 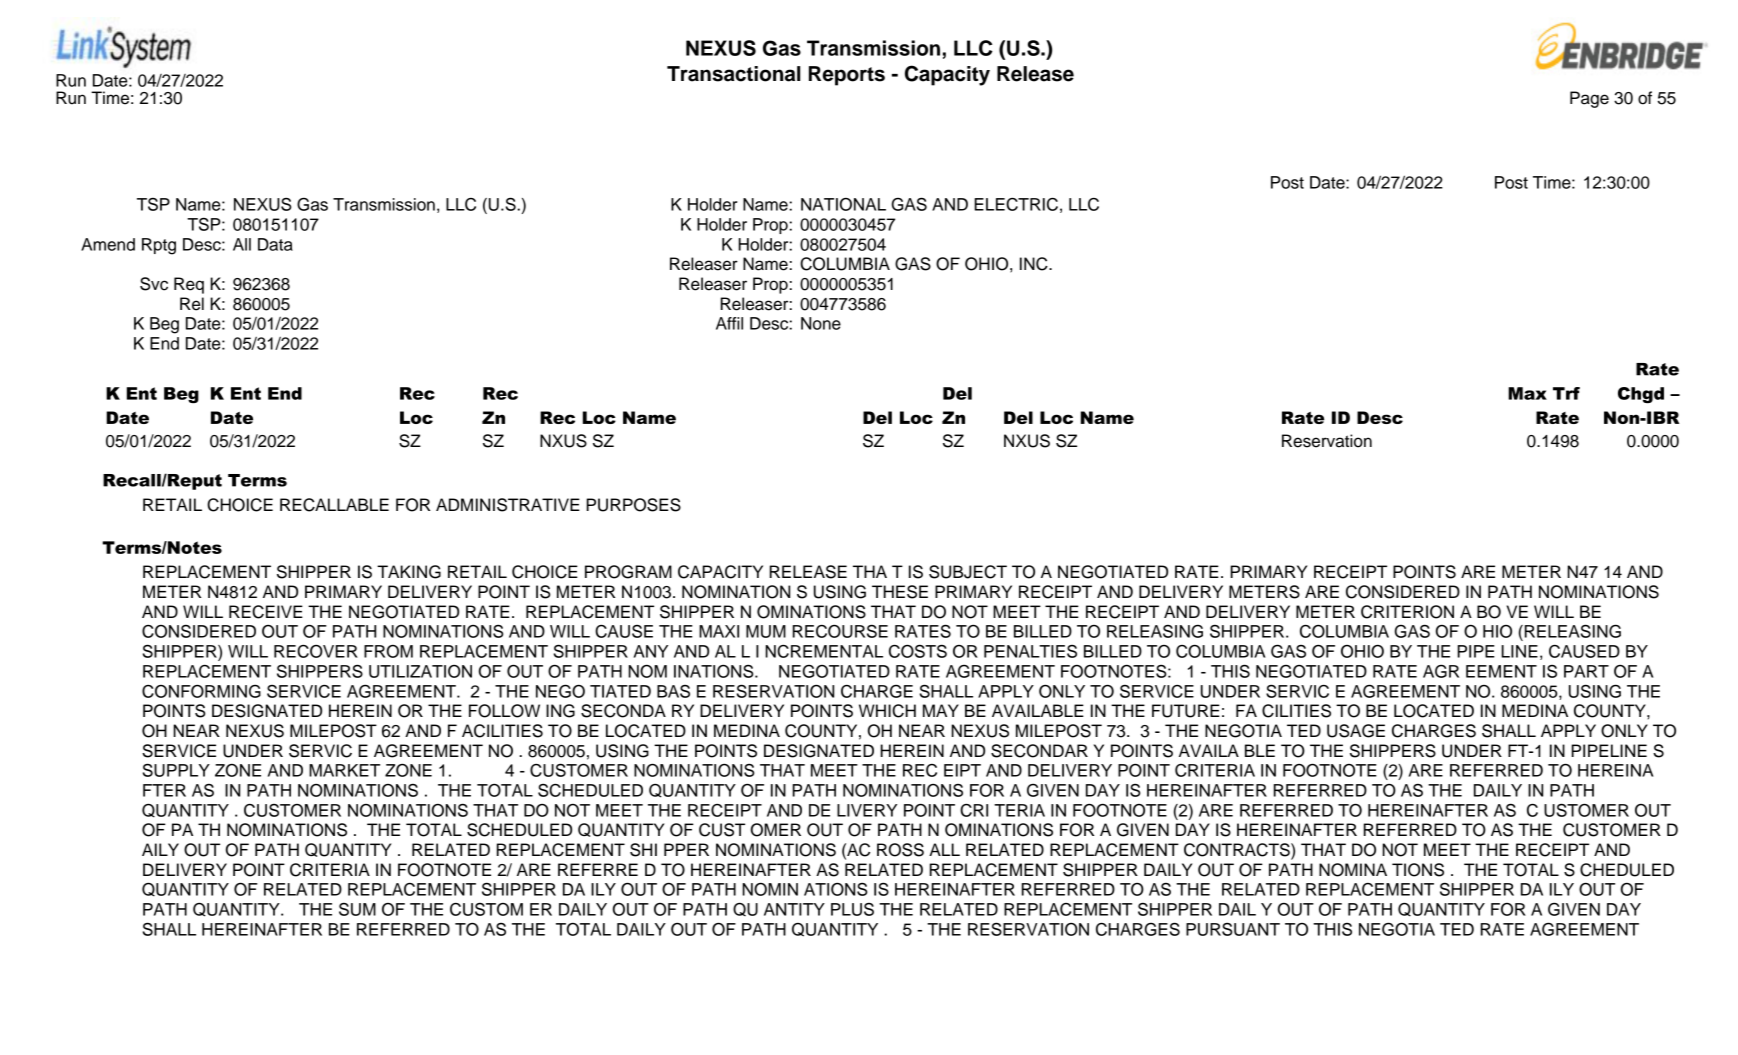 What do you see at coordinates (733, 74) in the page?
I see `Transactional` at bounding box center [733, 74].
